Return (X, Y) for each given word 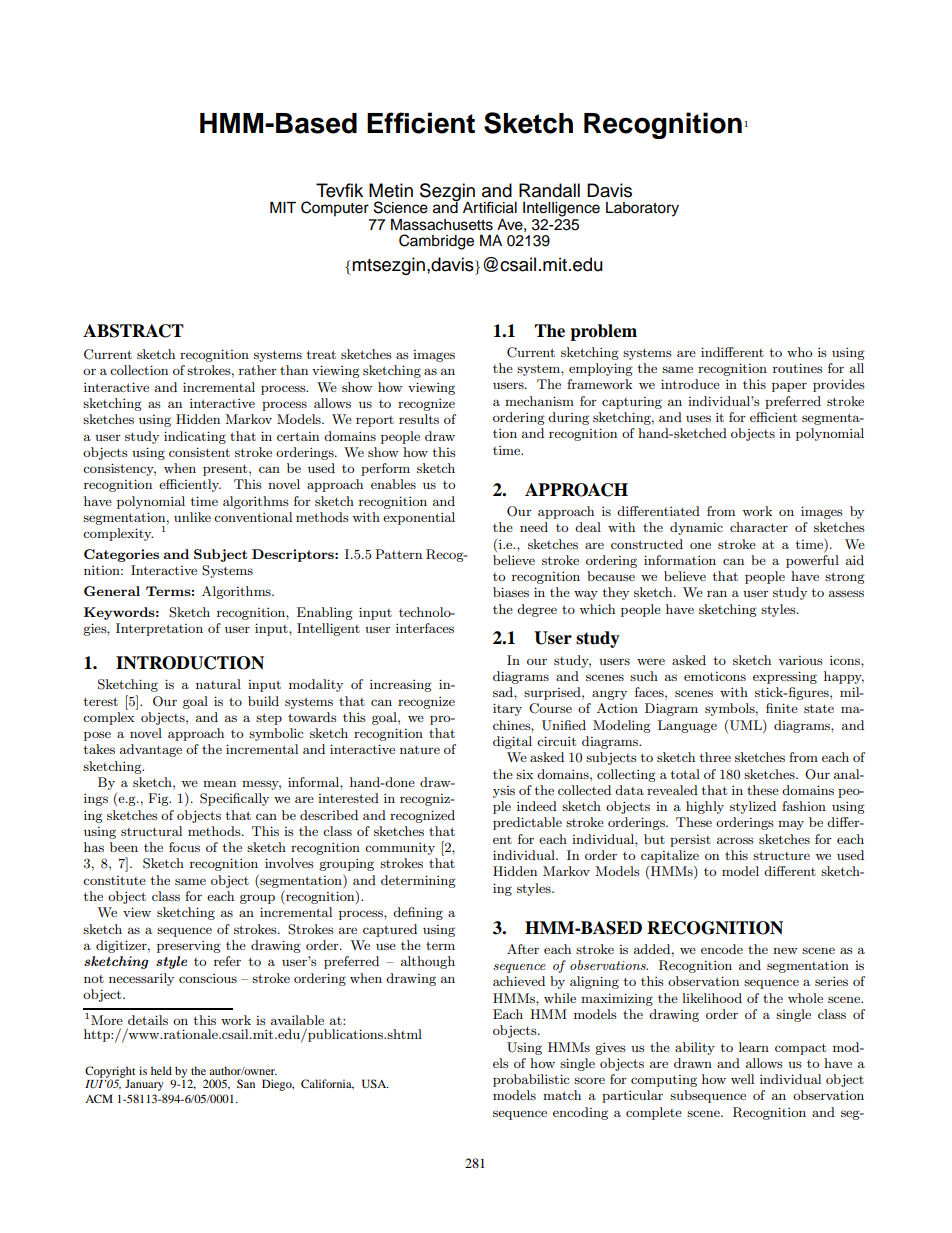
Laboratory (642, 209)
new (785, 950)
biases (511, 592)
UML (747, 725)
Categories (121, 555)
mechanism (539, 401)
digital (512, 742)
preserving (189, 946)
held (161, 1070)
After (523, 949)
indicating (195, 437)
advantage (151, 750)
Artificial (490, 207)
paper (789, 387)
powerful (812, 561)
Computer (335, 208)
